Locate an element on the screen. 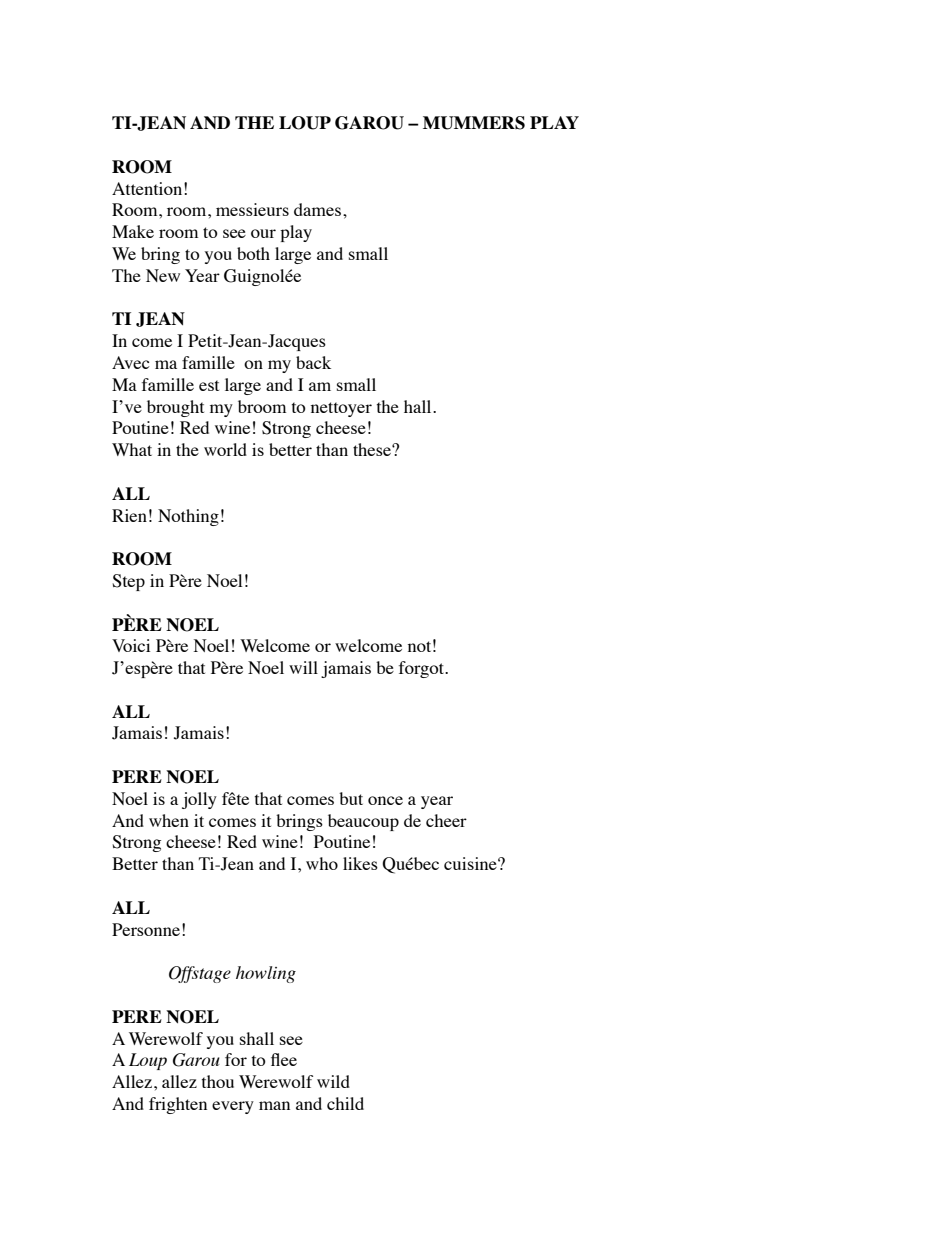 This screenshot has height=1233, width=952. child is located at coordinates (345, 1103).
